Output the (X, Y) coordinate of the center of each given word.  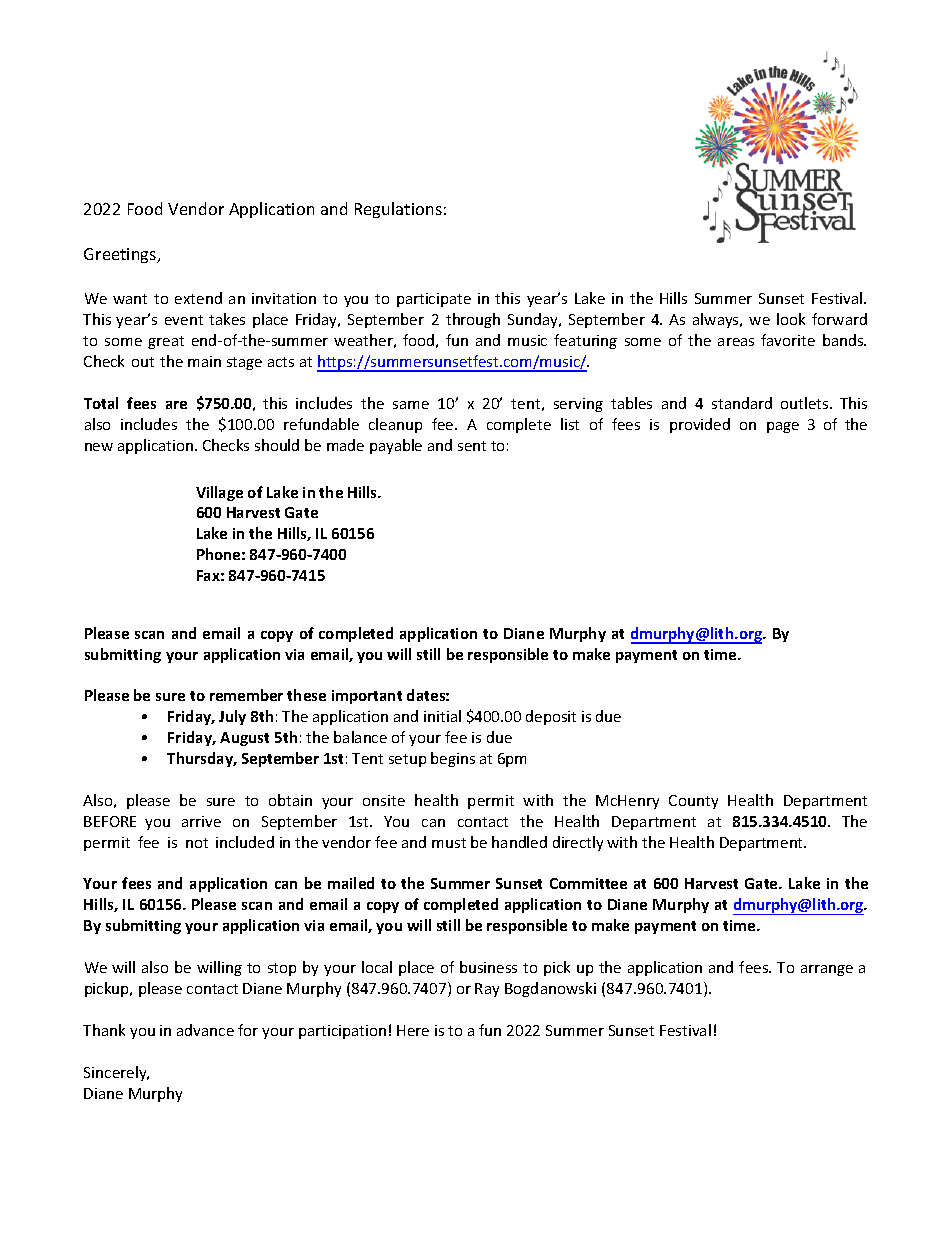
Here (413, 1030)
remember (246, 695)
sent (472, 446)
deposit (551, 717)
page (783, 427)
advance (205, 1030)
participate (434, 300)
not (197, 843)
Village (219, 493)
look (791, 319)
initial (442, 716)
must (449, 843)
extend (198, 298)
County (693, 802)
